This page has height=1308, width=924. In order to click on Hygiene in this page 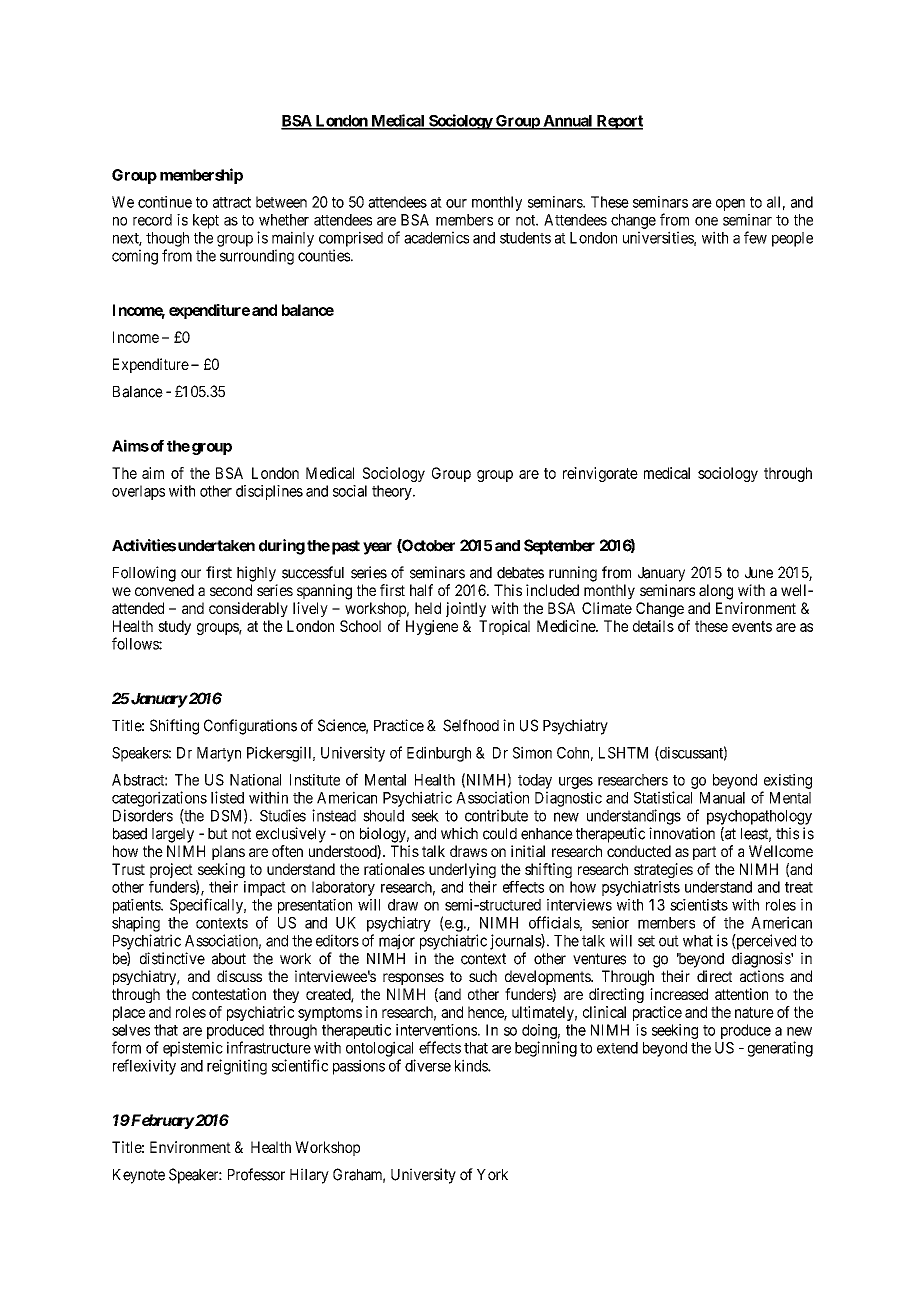, I will do `click(432, 627)`.
